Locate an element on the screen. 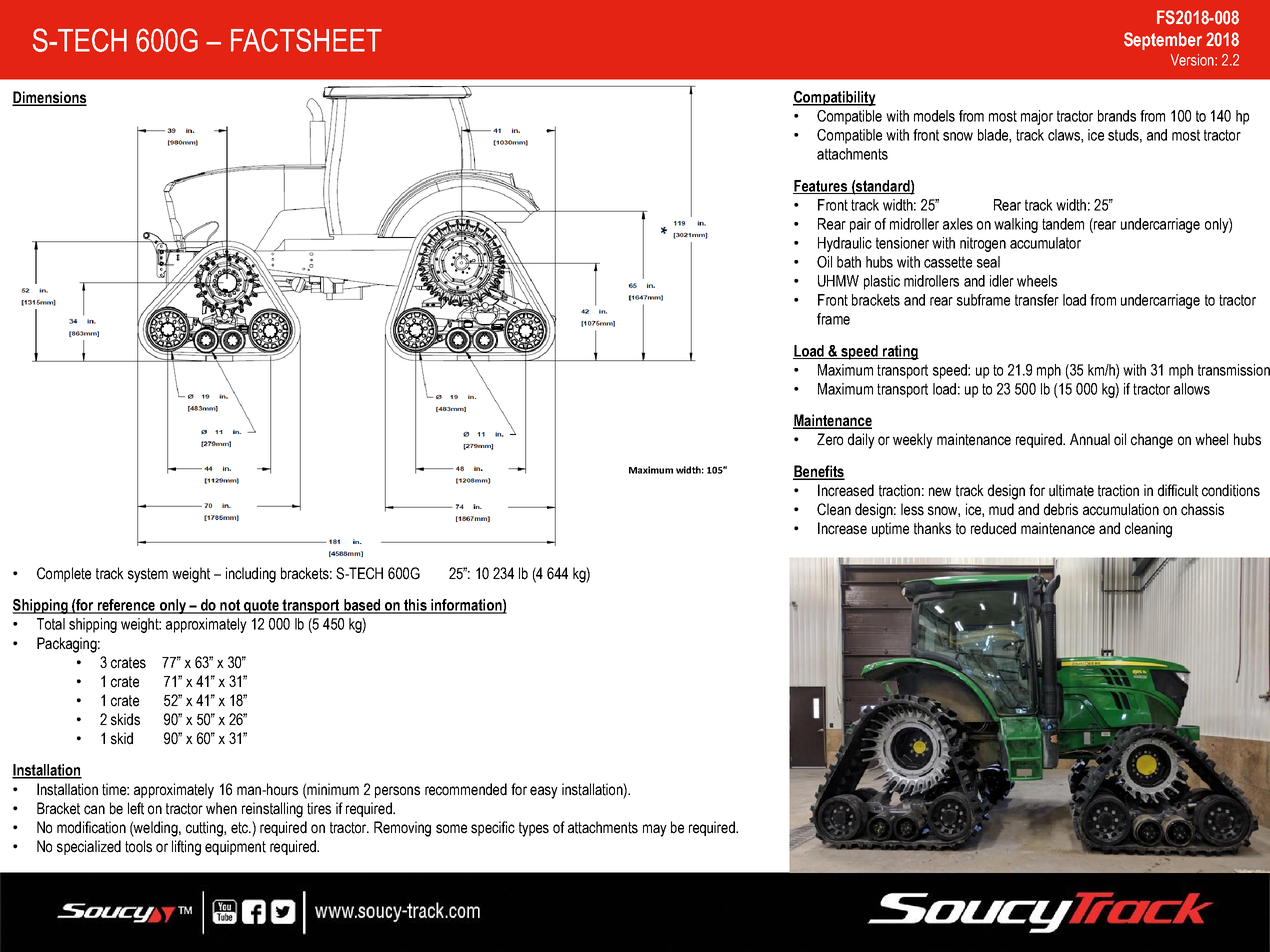 The image size is (1270, 952). Dimensions is located at coordinates (49, 98).
